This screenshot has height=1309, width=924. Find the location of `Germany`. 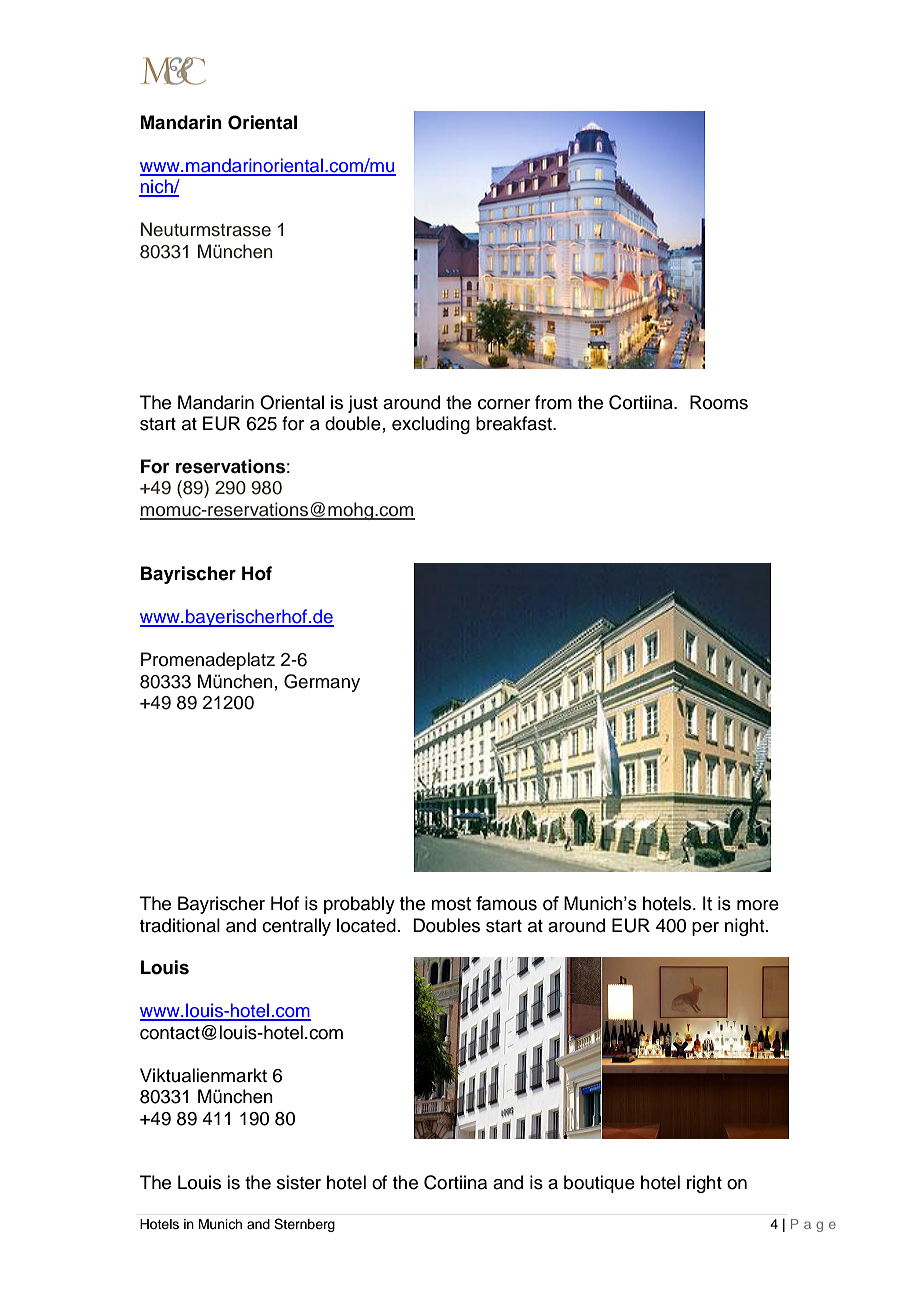

Germany is located at coordinates (322, 683).
